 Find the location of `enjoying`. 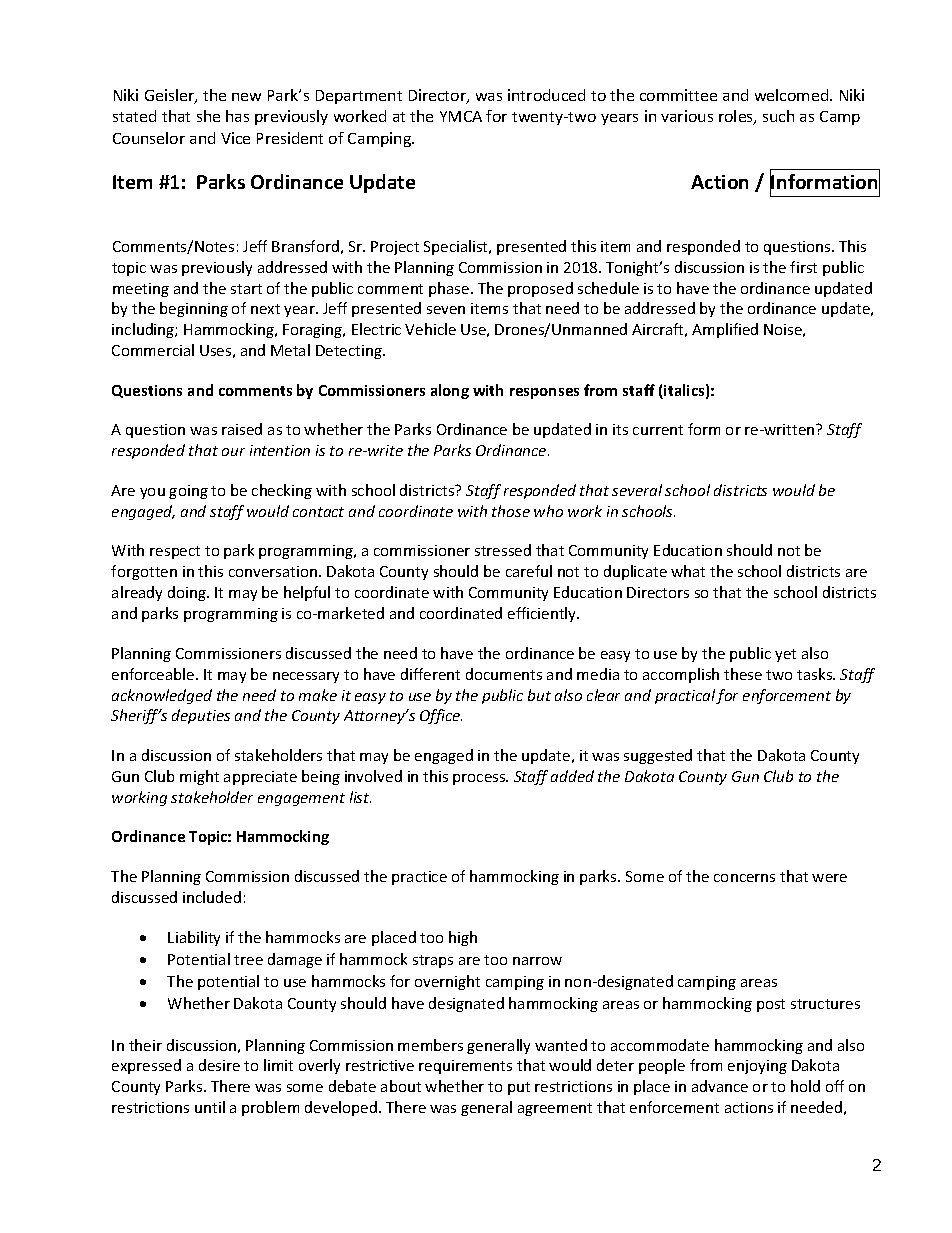

enjoying is located at coordinates (757, 1067).
